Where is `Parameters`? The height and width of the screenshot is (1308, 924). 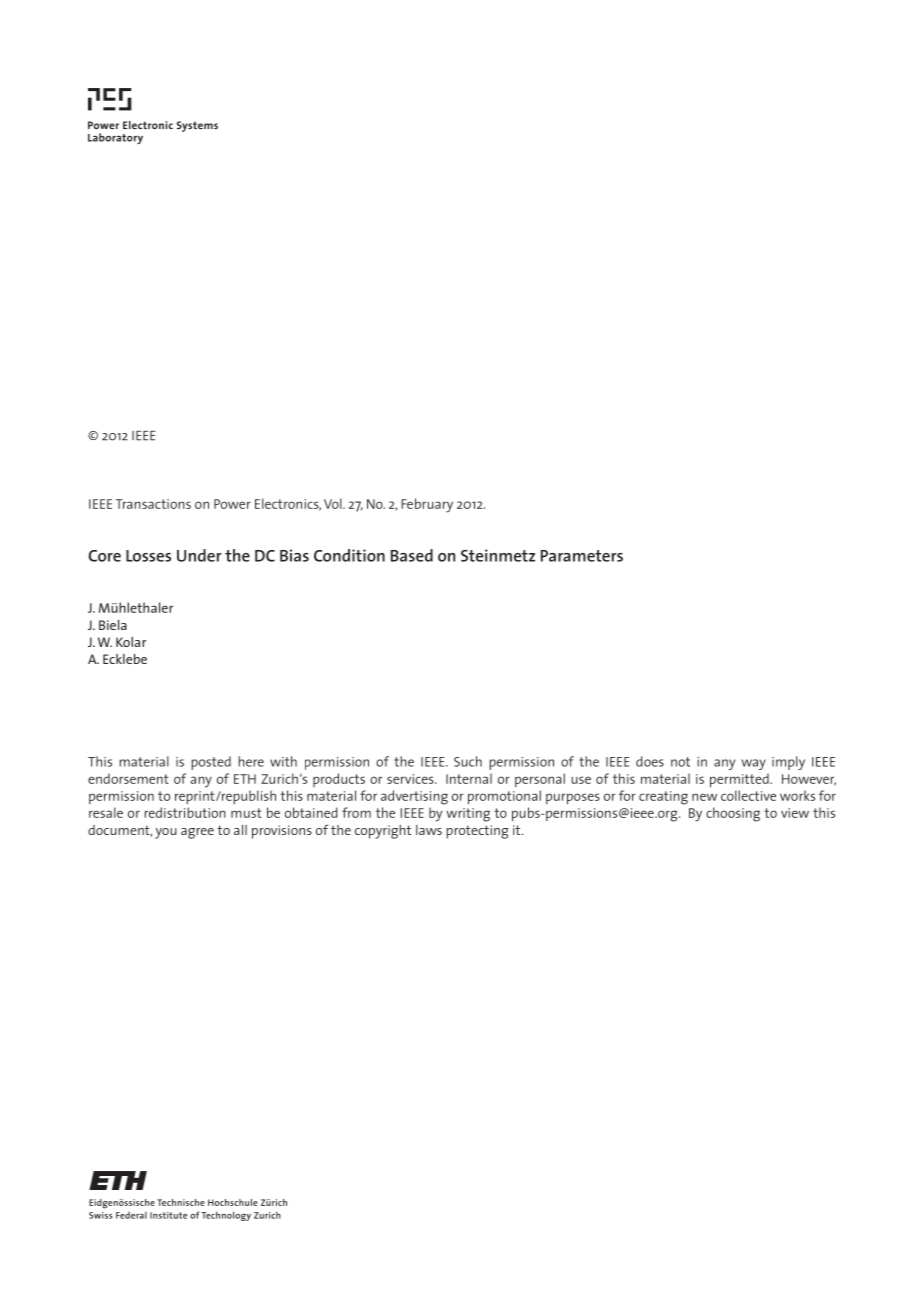
Parameters is located at coordinates (582, 556).
